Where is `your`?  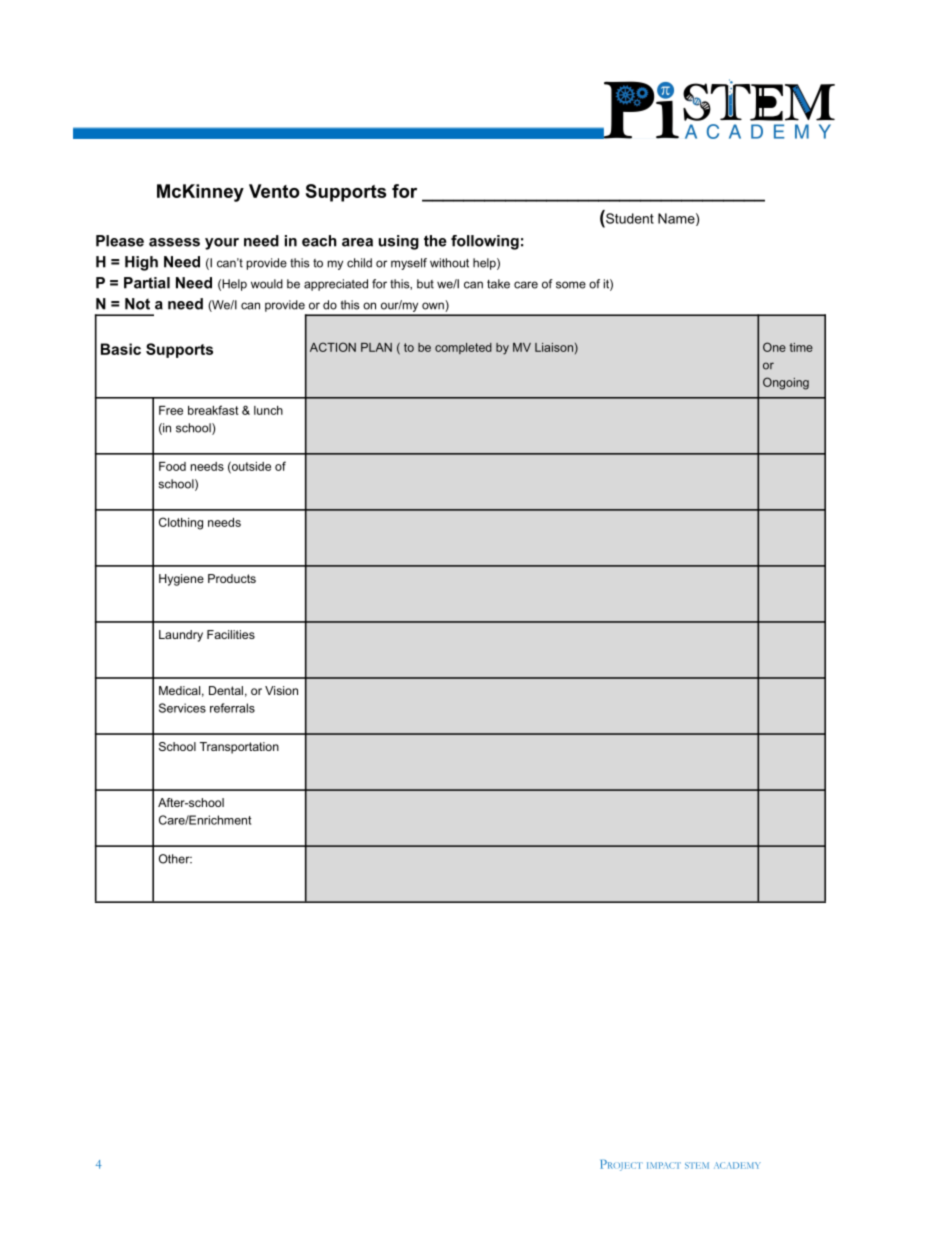 your is located at coordinates (222, 244).
